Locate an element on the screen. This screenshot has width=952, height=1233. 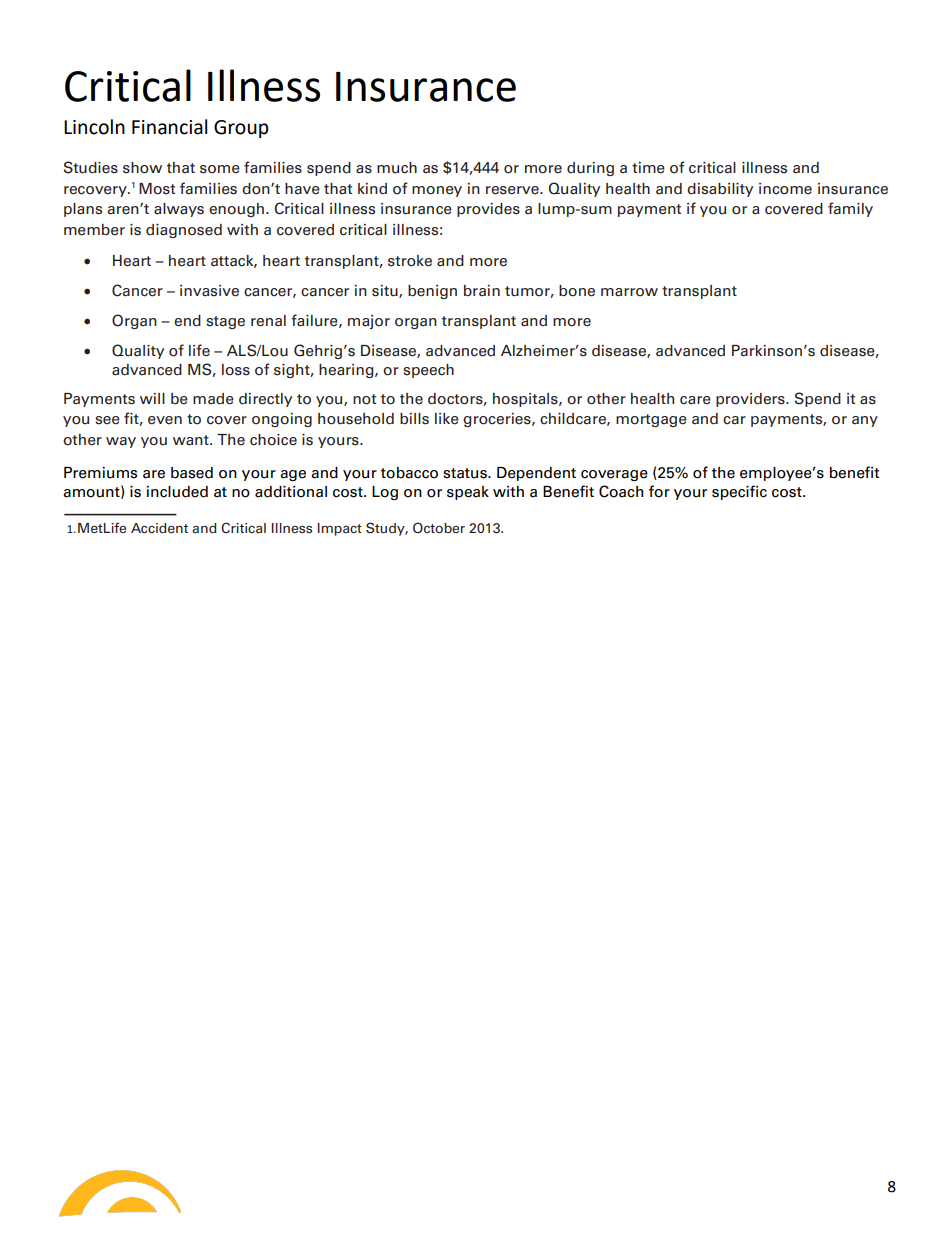
time is located at coordinates (648, 168).
